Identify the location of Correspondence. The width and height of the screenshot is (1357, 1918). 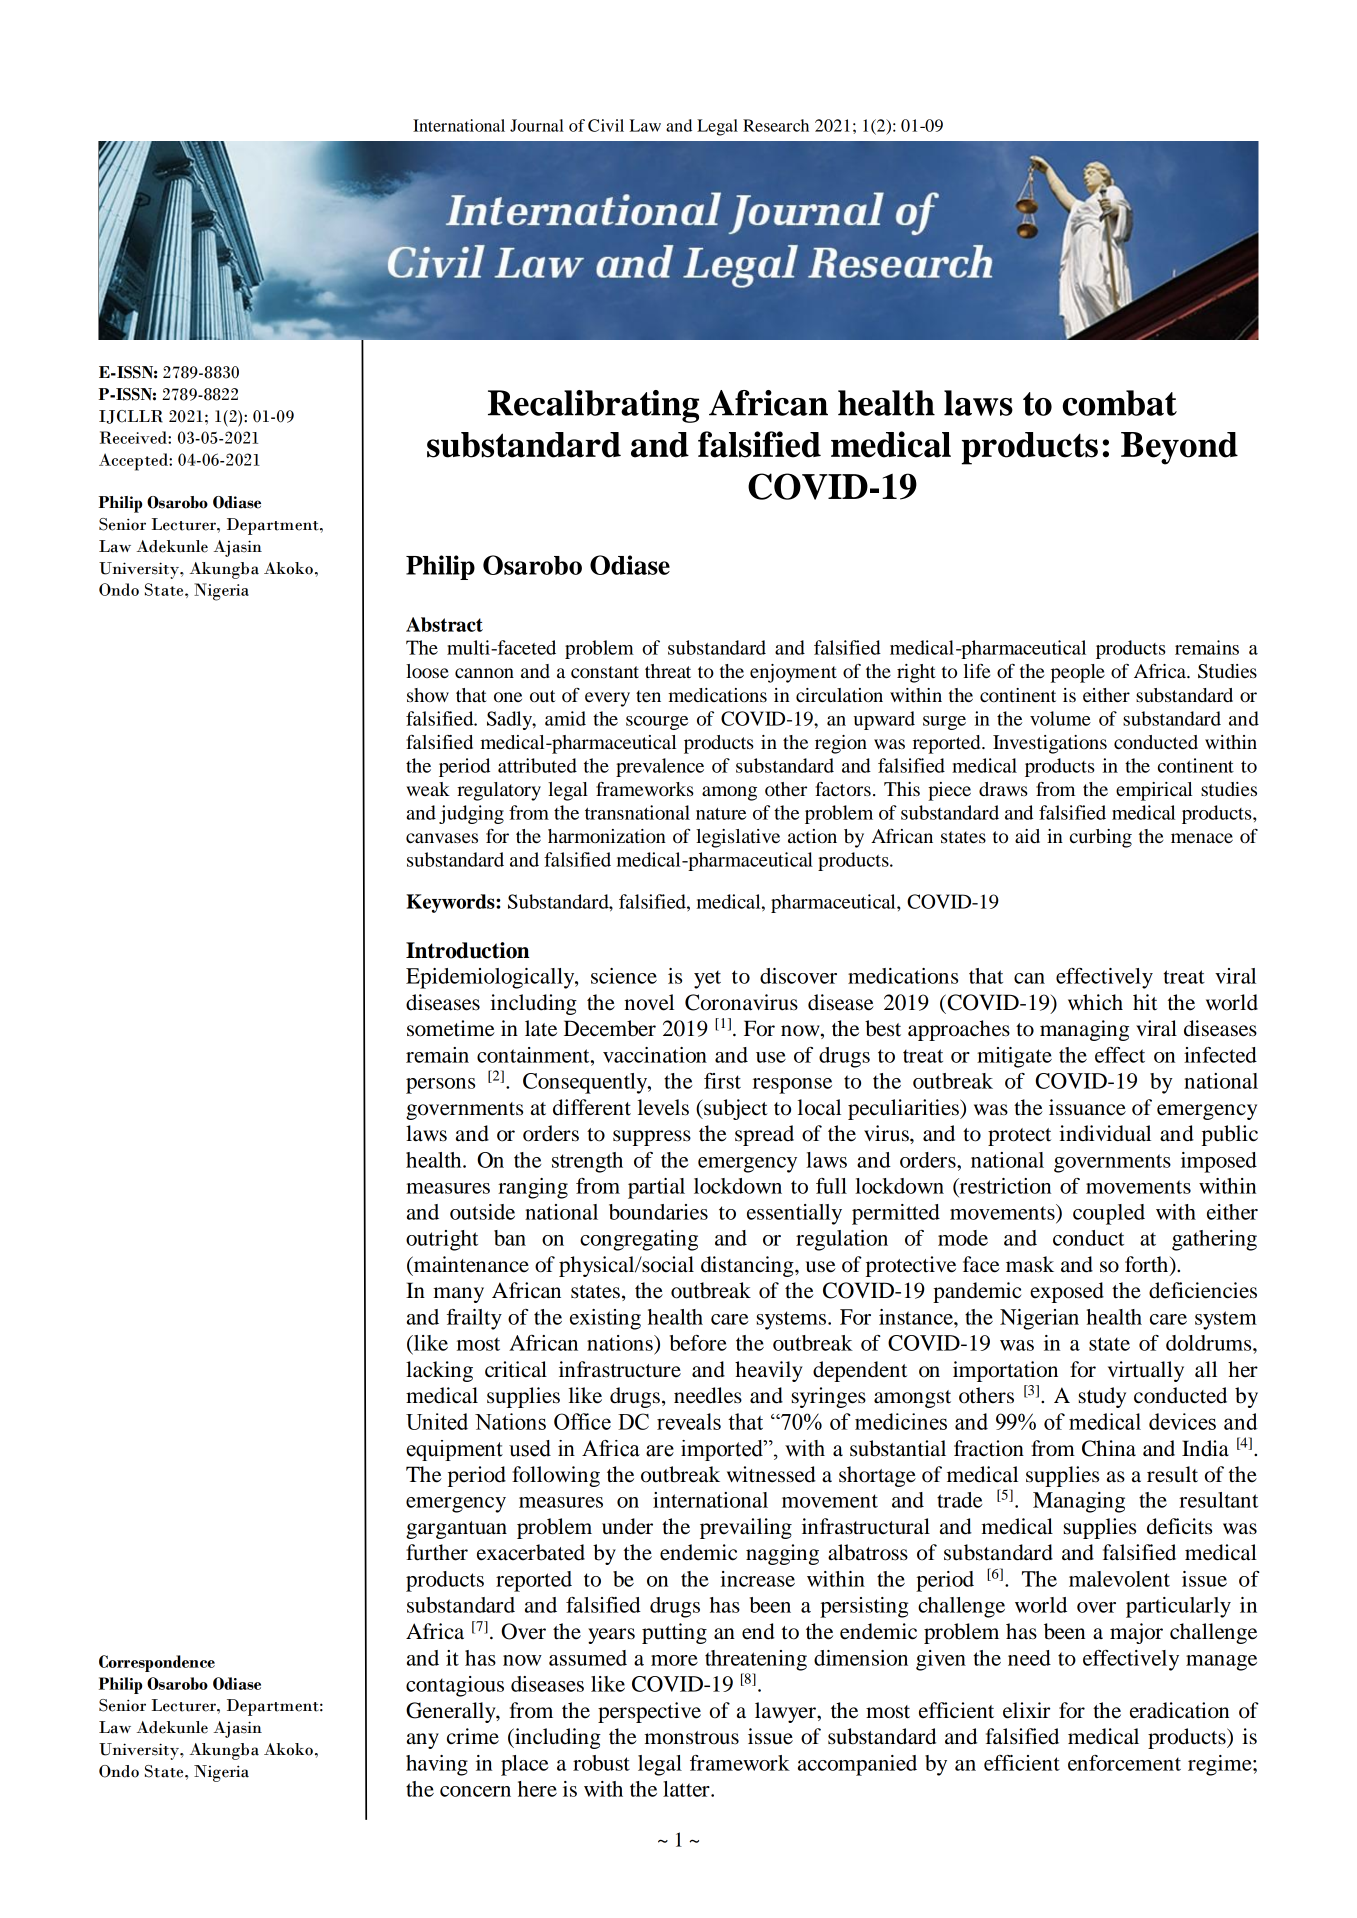
(157, 1663).
